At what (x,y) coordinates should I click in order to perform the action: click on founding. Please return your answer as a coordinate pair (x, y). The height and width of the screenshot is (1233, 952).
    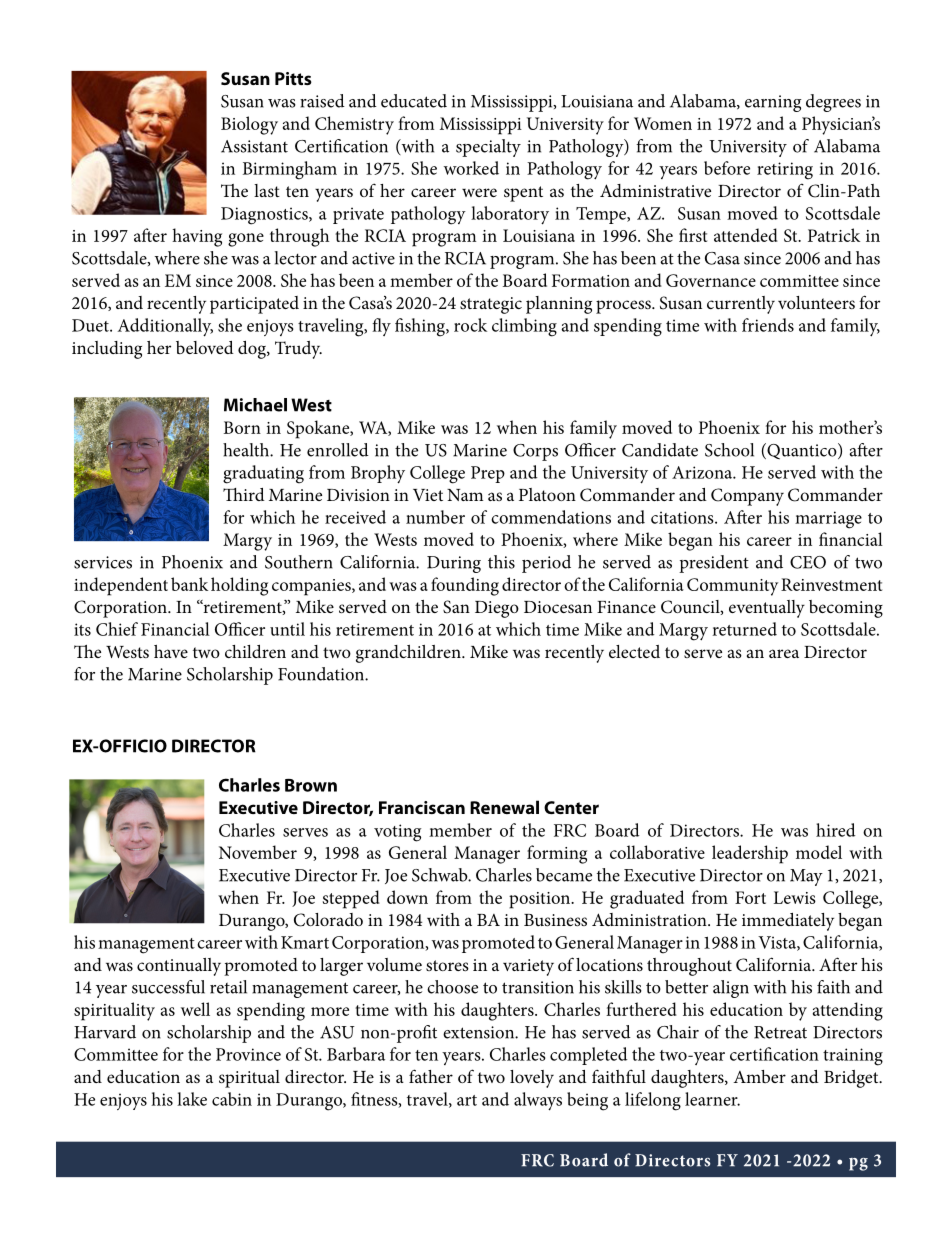
    Looking at the image, I should click on (465, 586).
